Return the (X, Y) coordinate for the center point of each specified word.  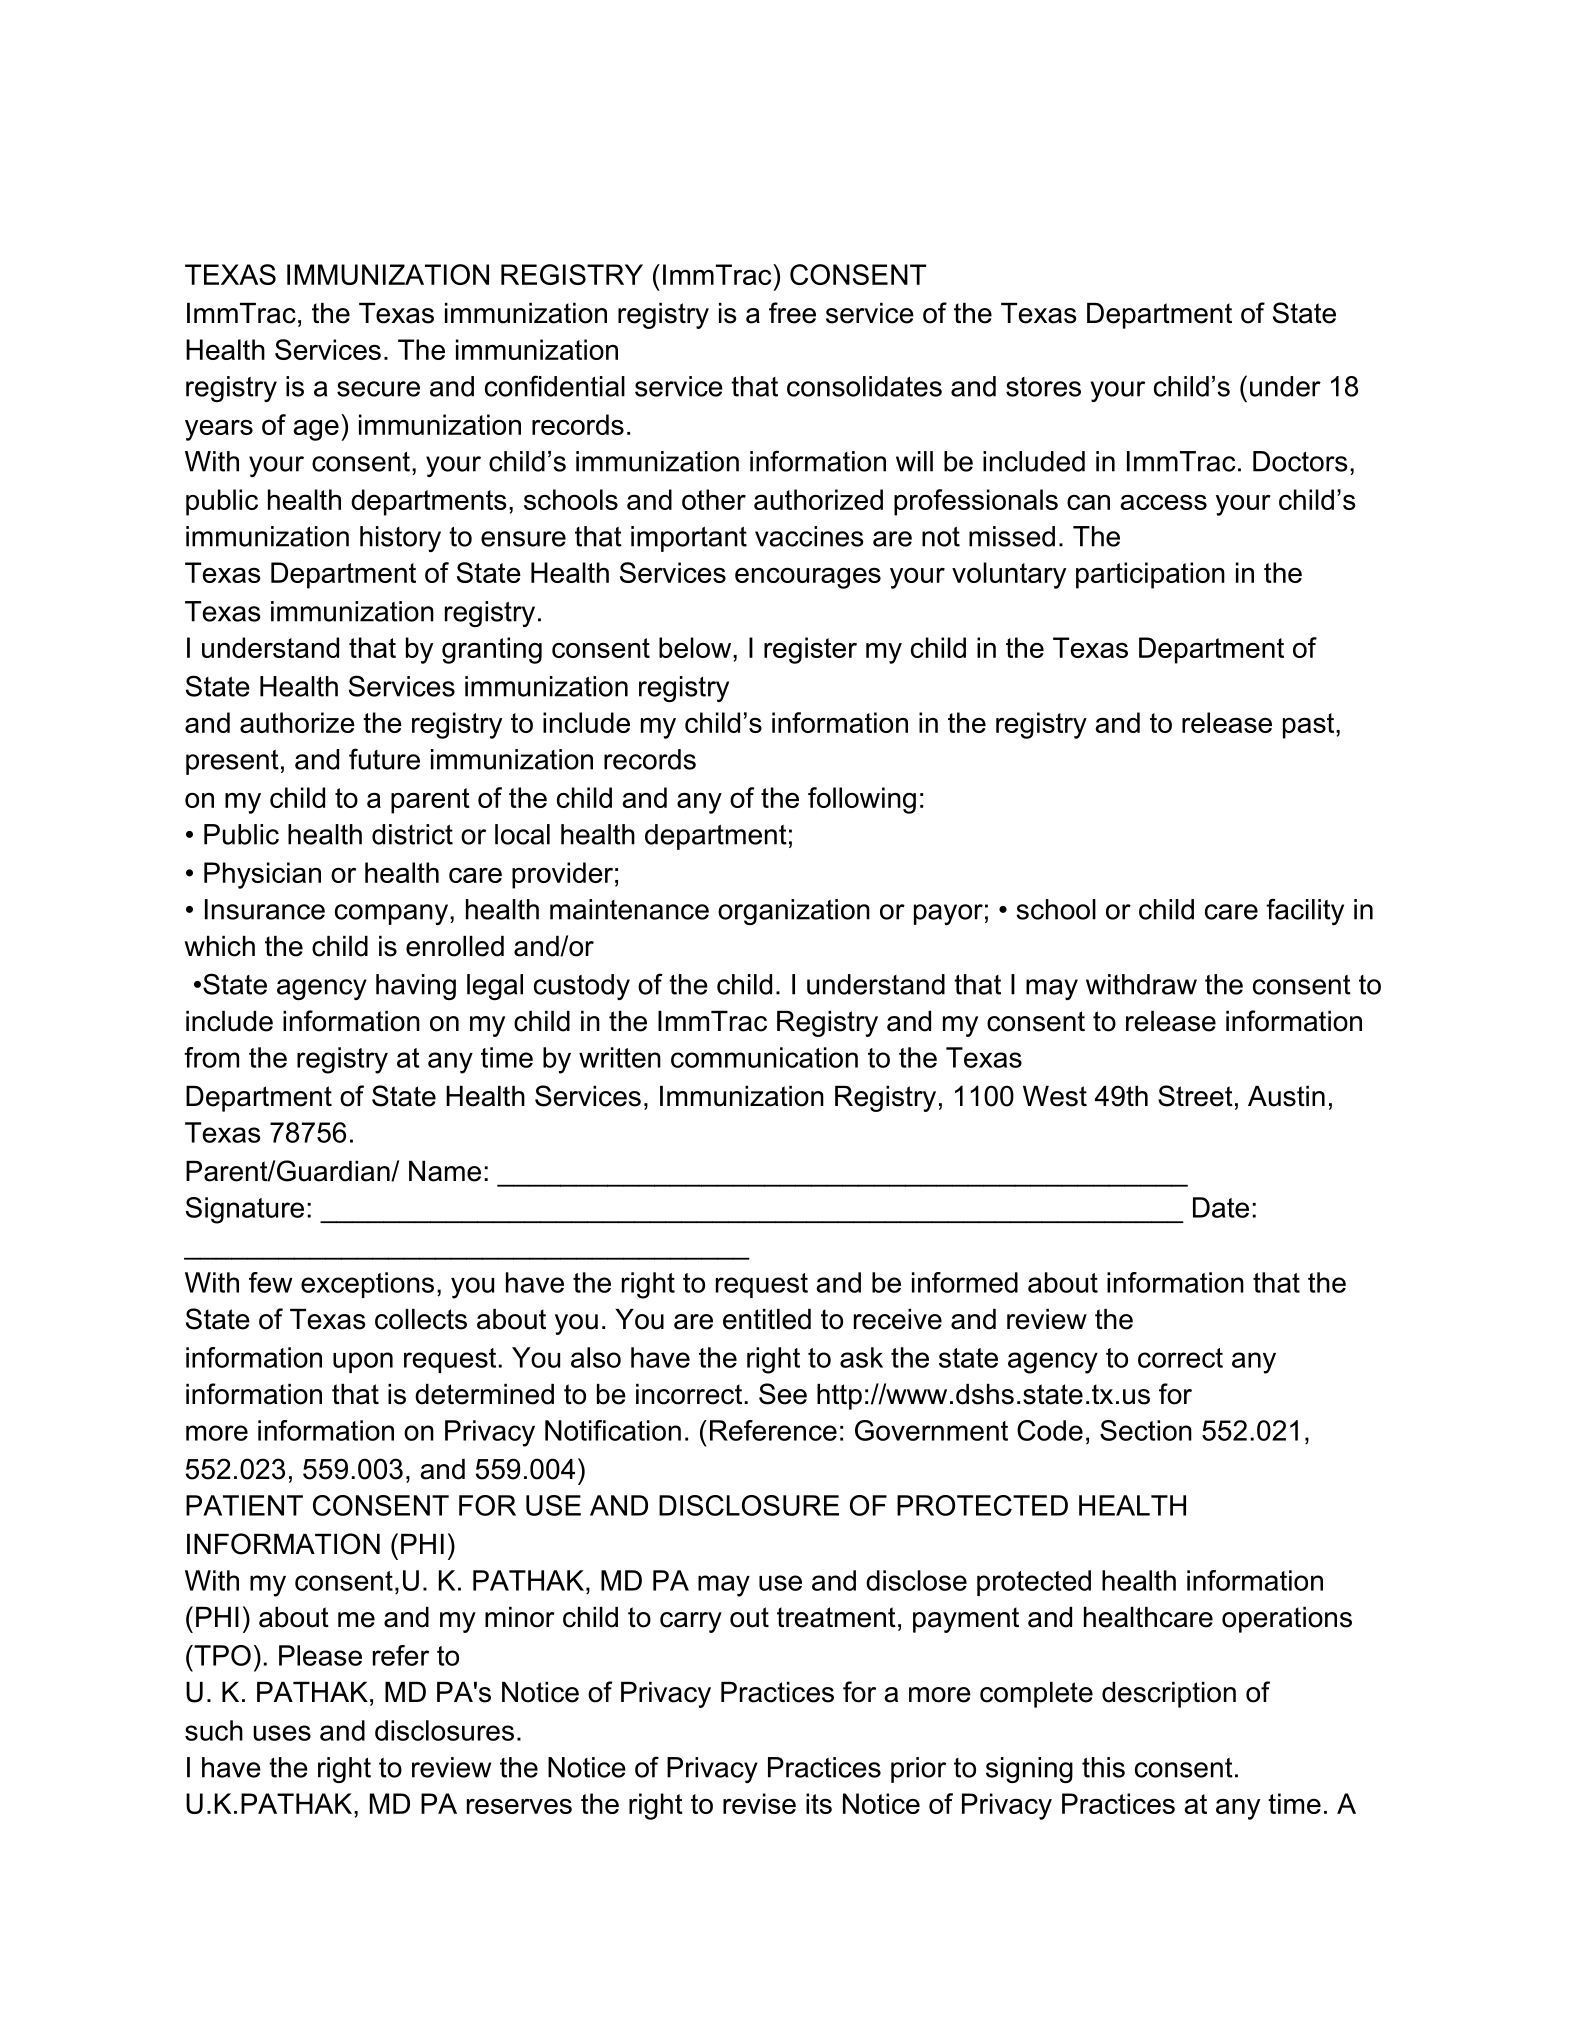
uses (282, 1733)
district (412, 834)
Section (1146, 1430)
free (792, 313)
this (1103, 1767)
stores (1043, 387)
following (862, 800)
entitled (767, 1319)
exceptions (367, 1285)
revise (759, 1803)
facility (1305, 911)
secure (378, 389)
